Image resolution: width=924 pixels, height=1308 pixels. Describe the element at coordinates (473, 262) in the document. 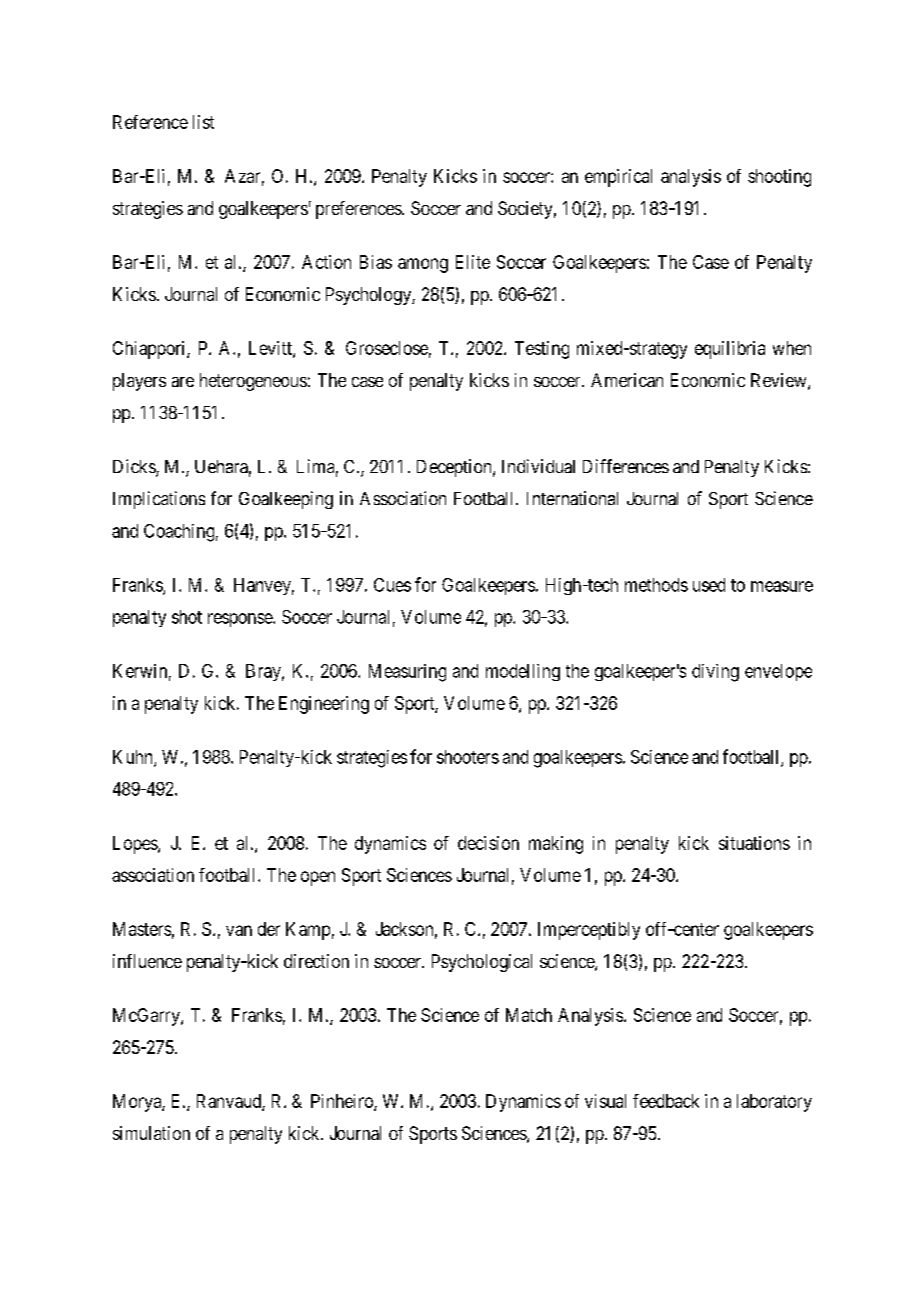

I see `Elite` at that location.
